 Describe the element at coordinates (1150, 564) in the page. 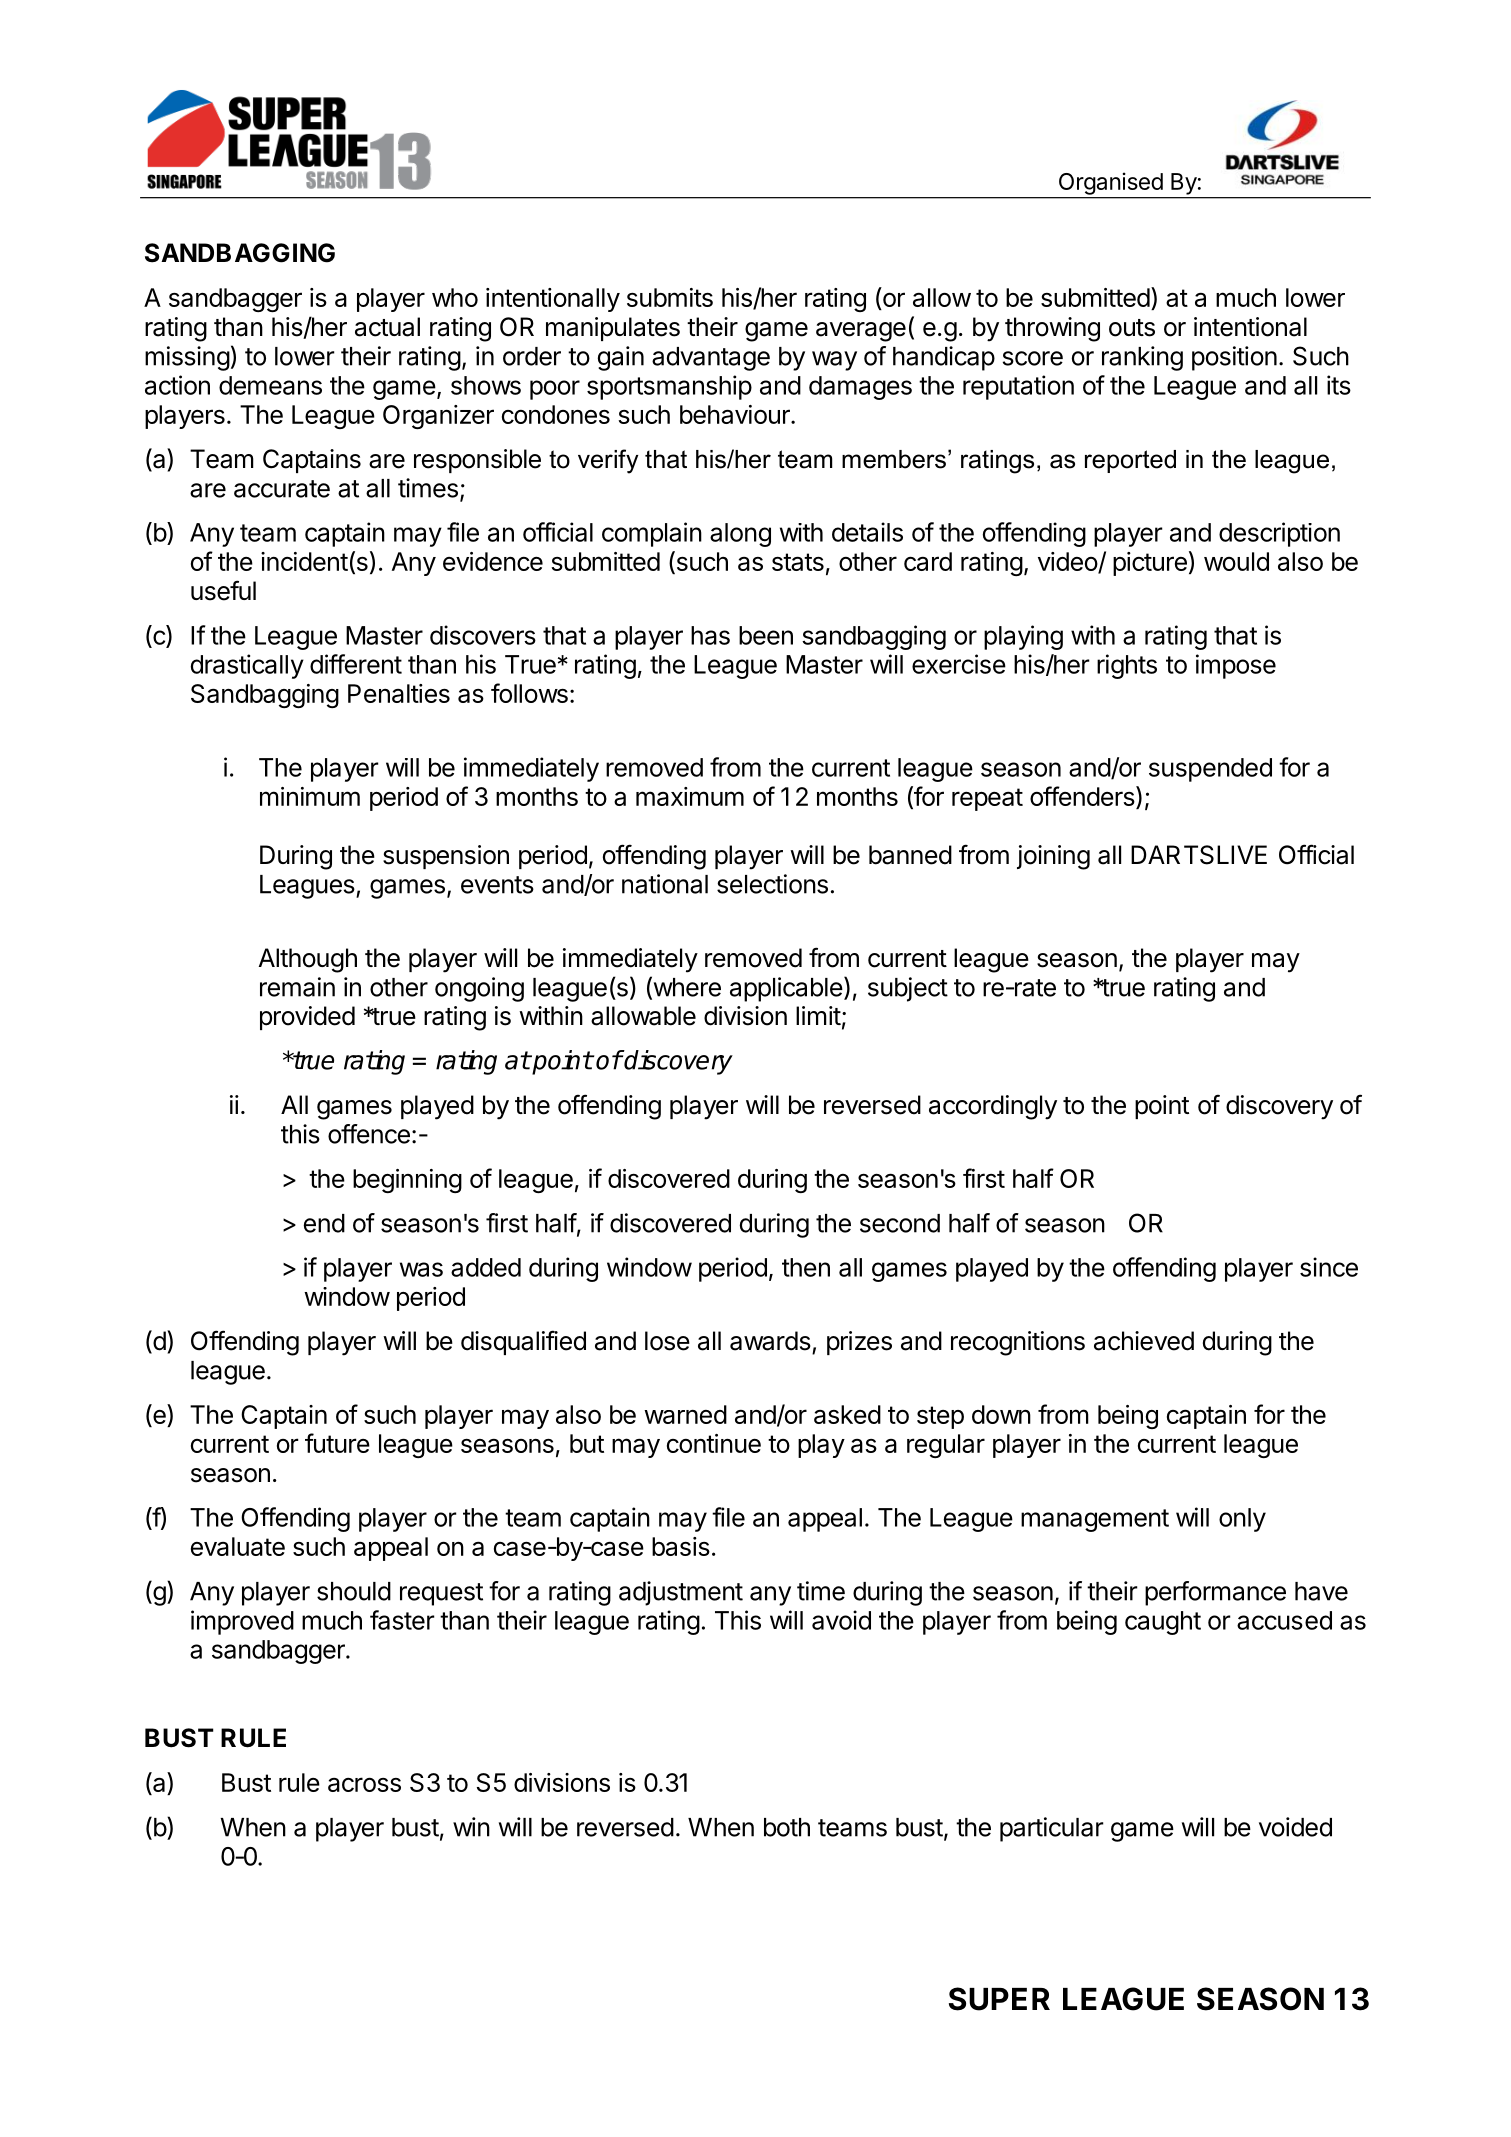

I see `picture` at that location.
